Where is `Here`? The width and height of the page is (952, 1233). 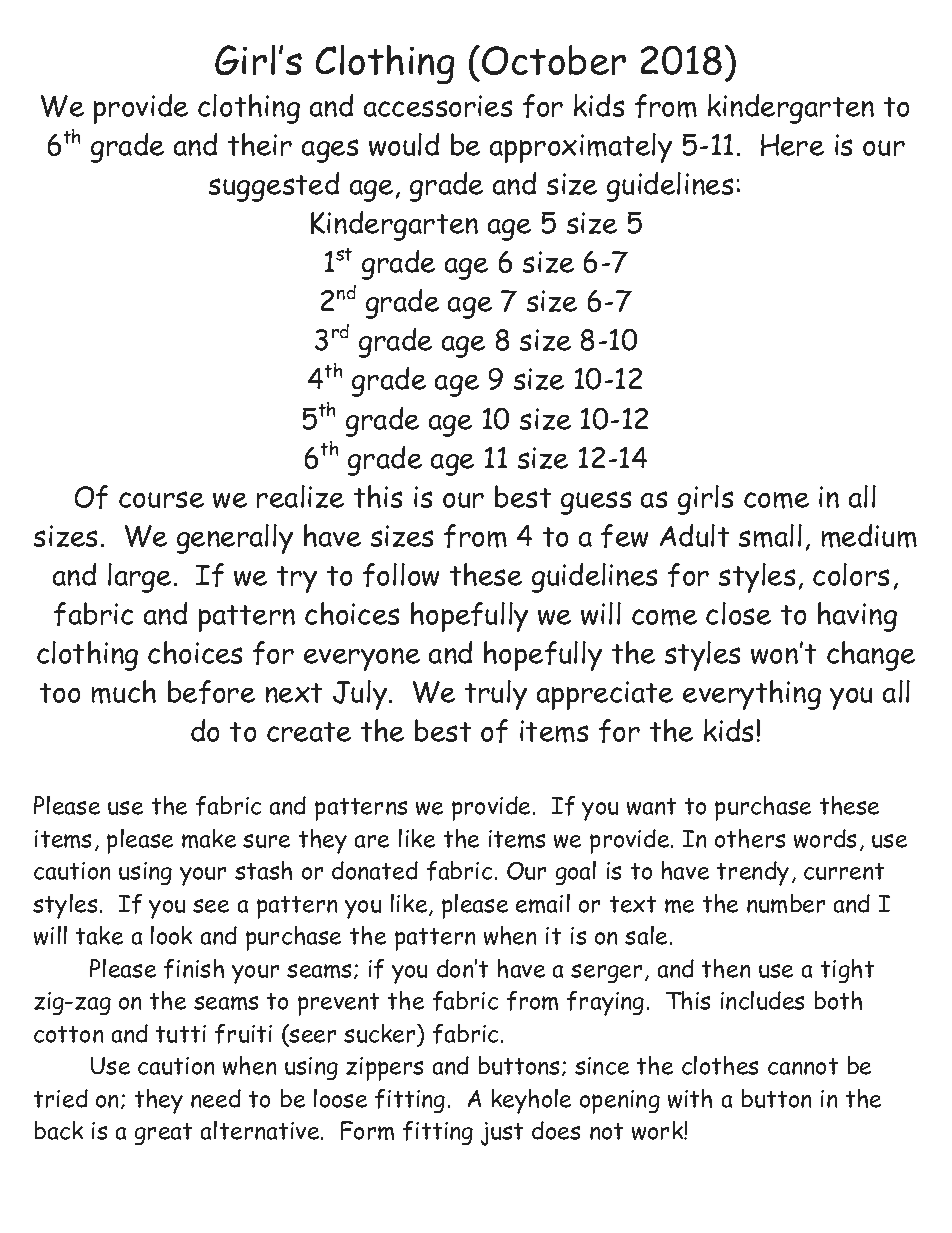 Here is located at coordinates (792, 145).
